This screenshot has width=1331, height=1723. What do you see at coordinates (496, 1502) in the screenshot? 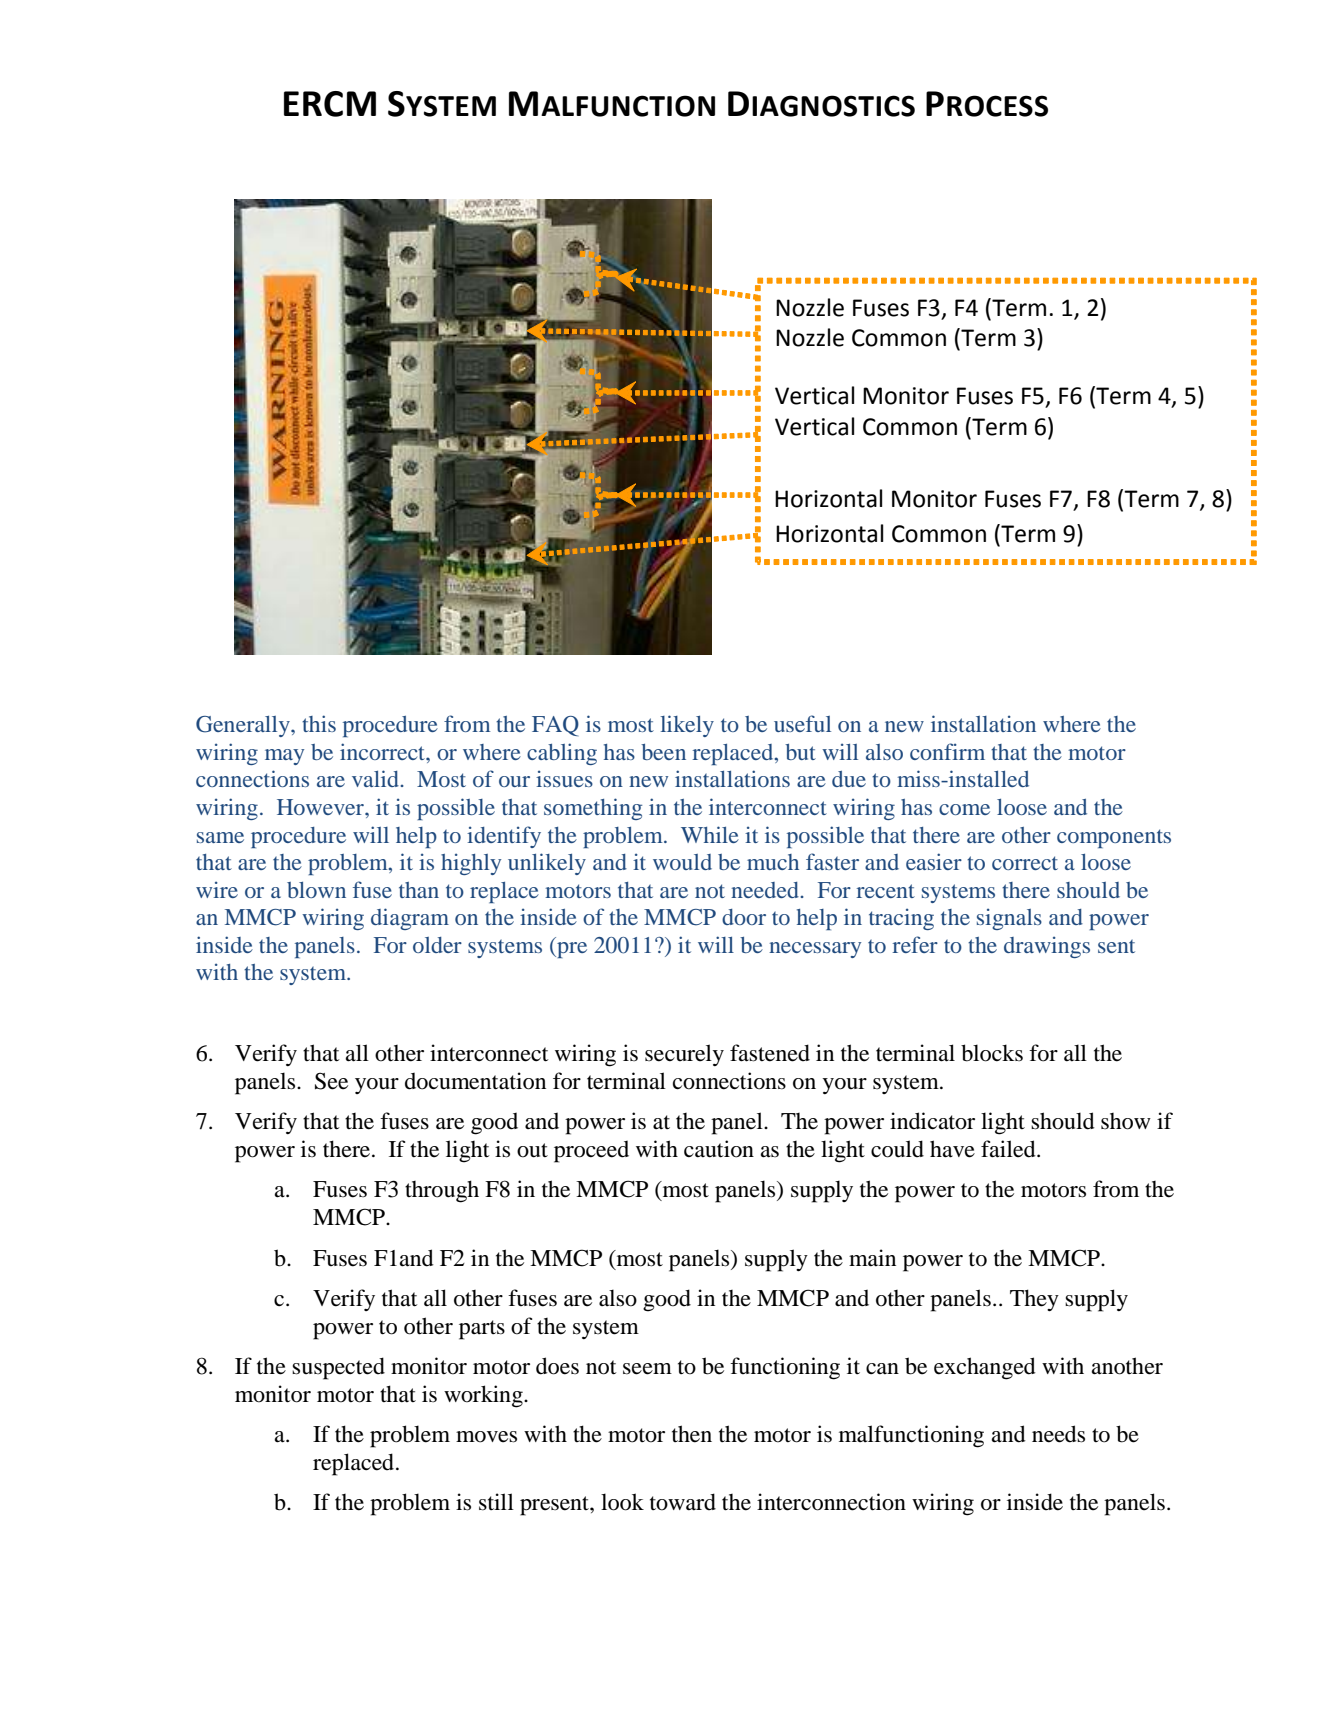
I see `still` at bounding box center [496, 1502].
